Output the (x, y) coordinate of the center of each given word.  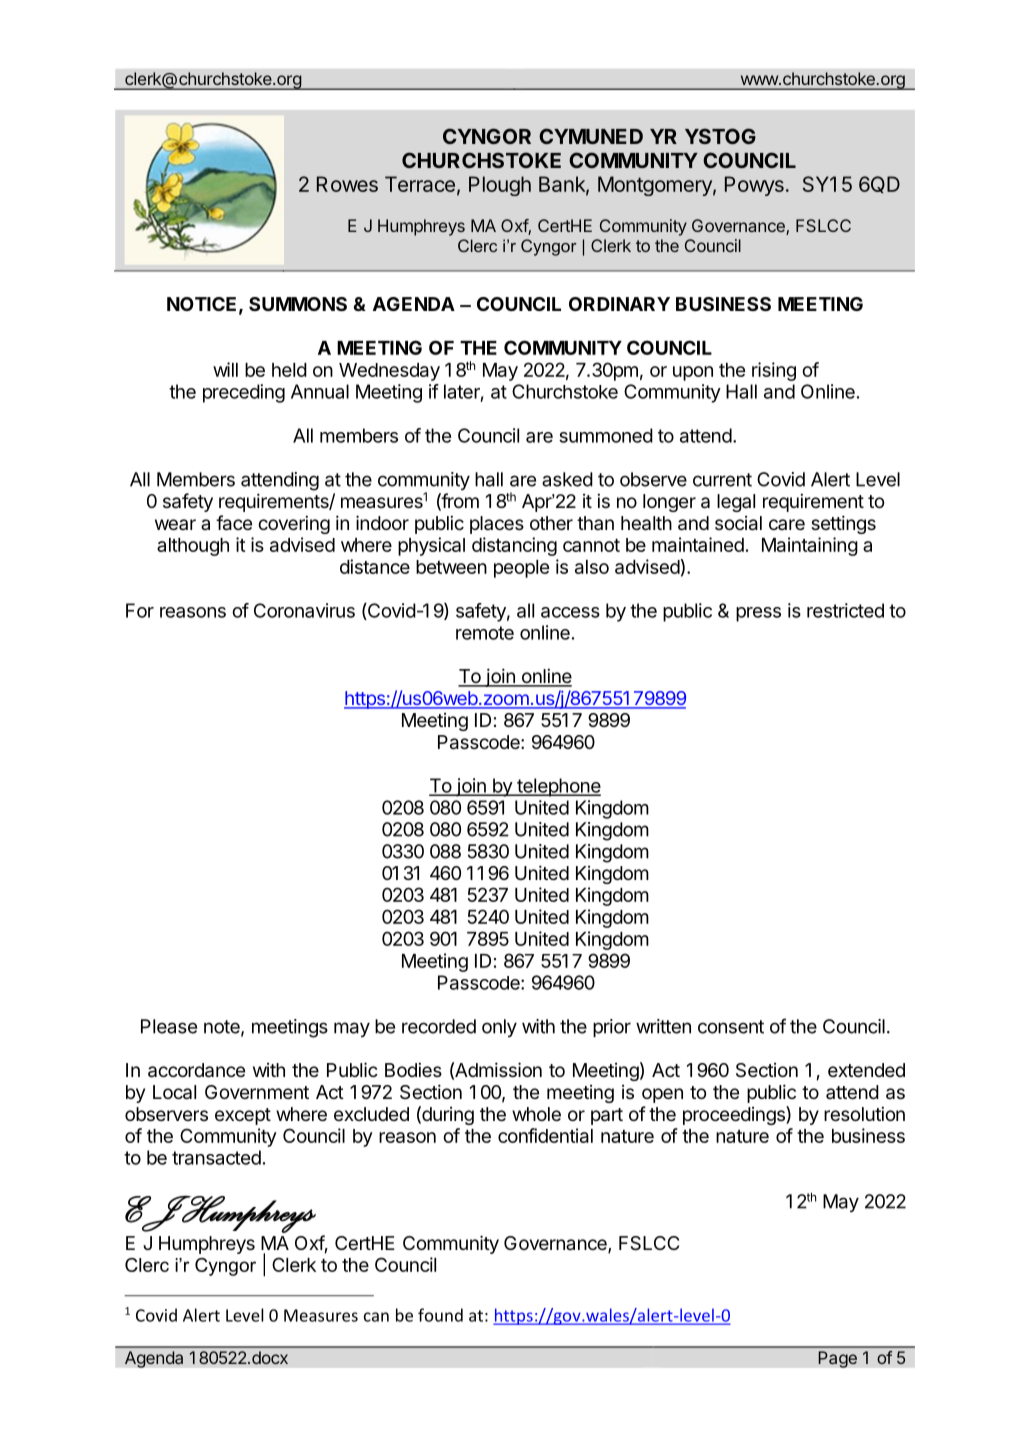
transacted (216, 1157)
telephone (558, 787)
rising (774, 371)
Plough (500, 186)
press (758, 614)
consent (731, 1027)
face (234, 523)
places (497, 525)
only (499, 1028)
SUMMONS (298, 304)
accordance (196, 1070)
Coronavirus (304, 610)
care (787, 524)
